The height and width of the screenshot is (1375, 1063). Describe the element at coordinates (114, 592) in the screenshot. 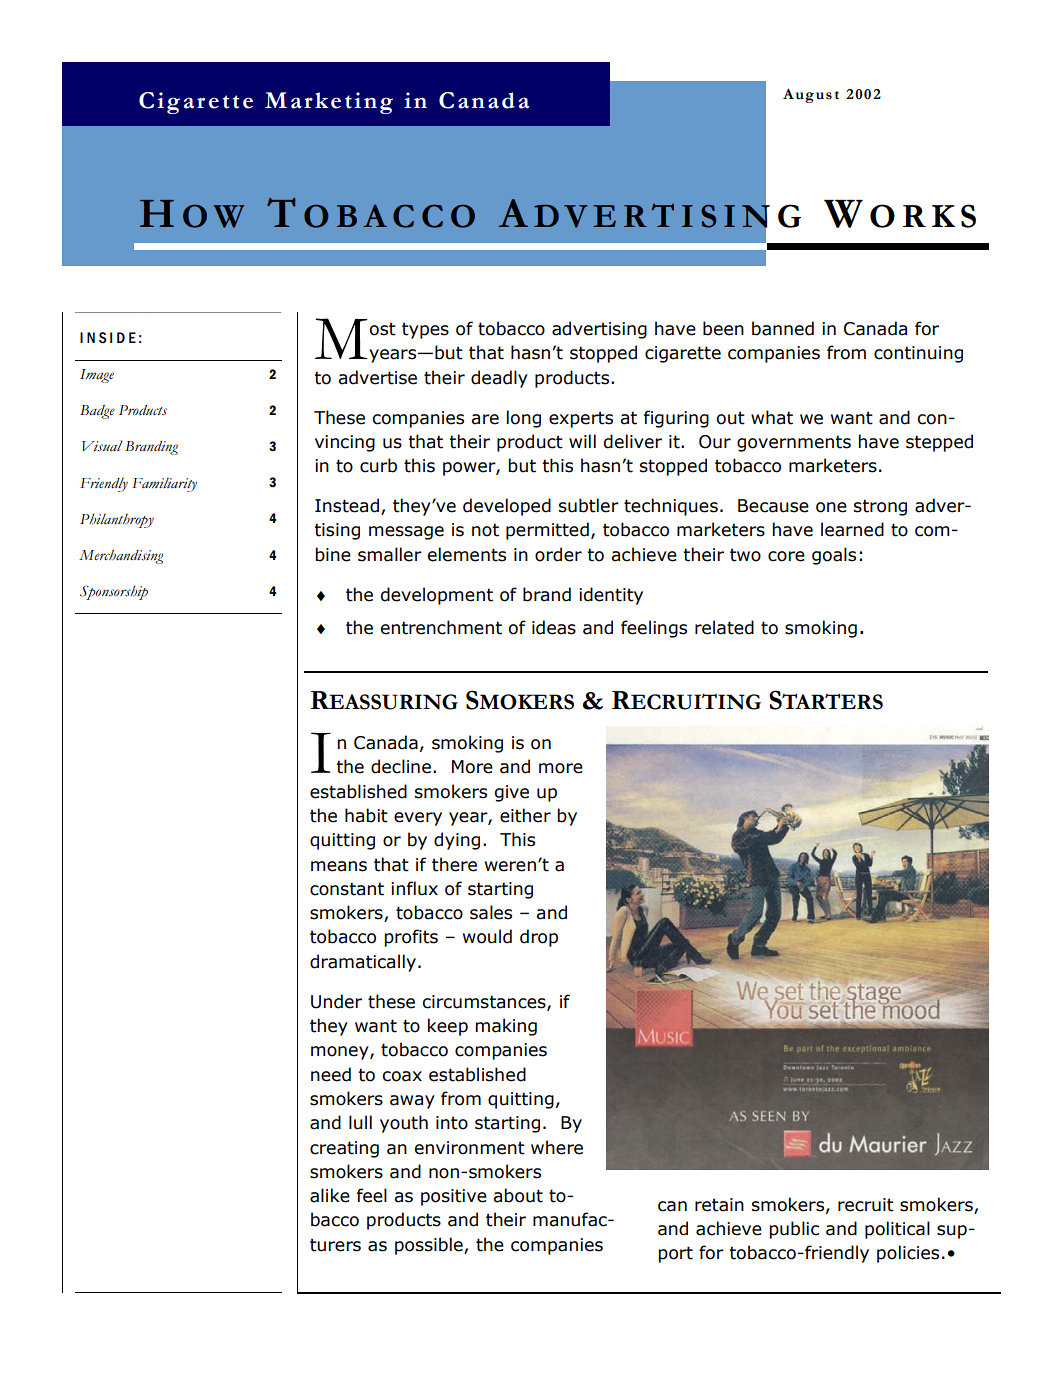

I see `Sponsorship` at that location.
